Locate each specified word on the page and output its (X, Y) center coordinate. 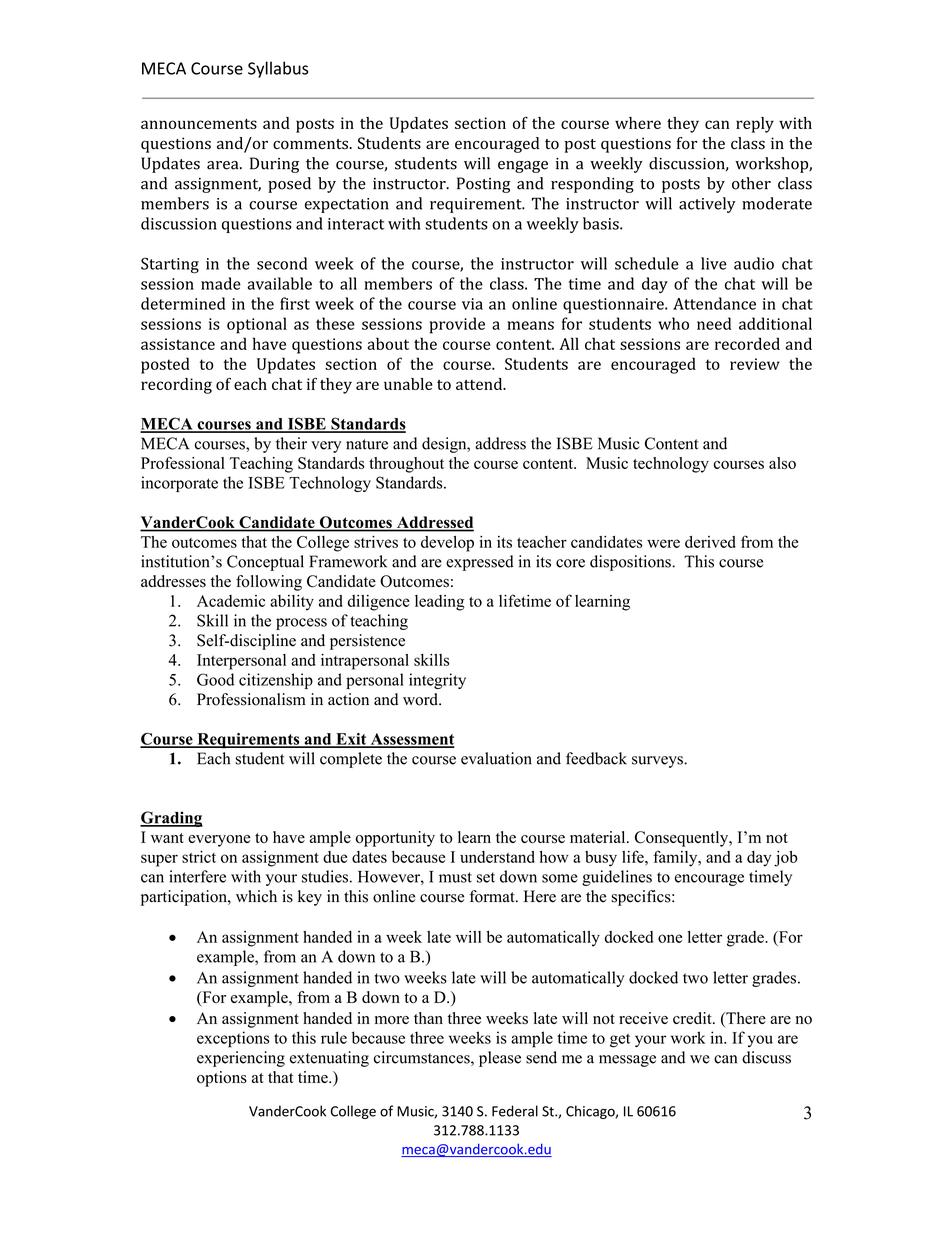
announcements (199, 124)
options (222, 1079)
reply (755, 125)
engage (523, 167)
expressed (480, 563)
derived (710, 542)
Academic (231, 601)
